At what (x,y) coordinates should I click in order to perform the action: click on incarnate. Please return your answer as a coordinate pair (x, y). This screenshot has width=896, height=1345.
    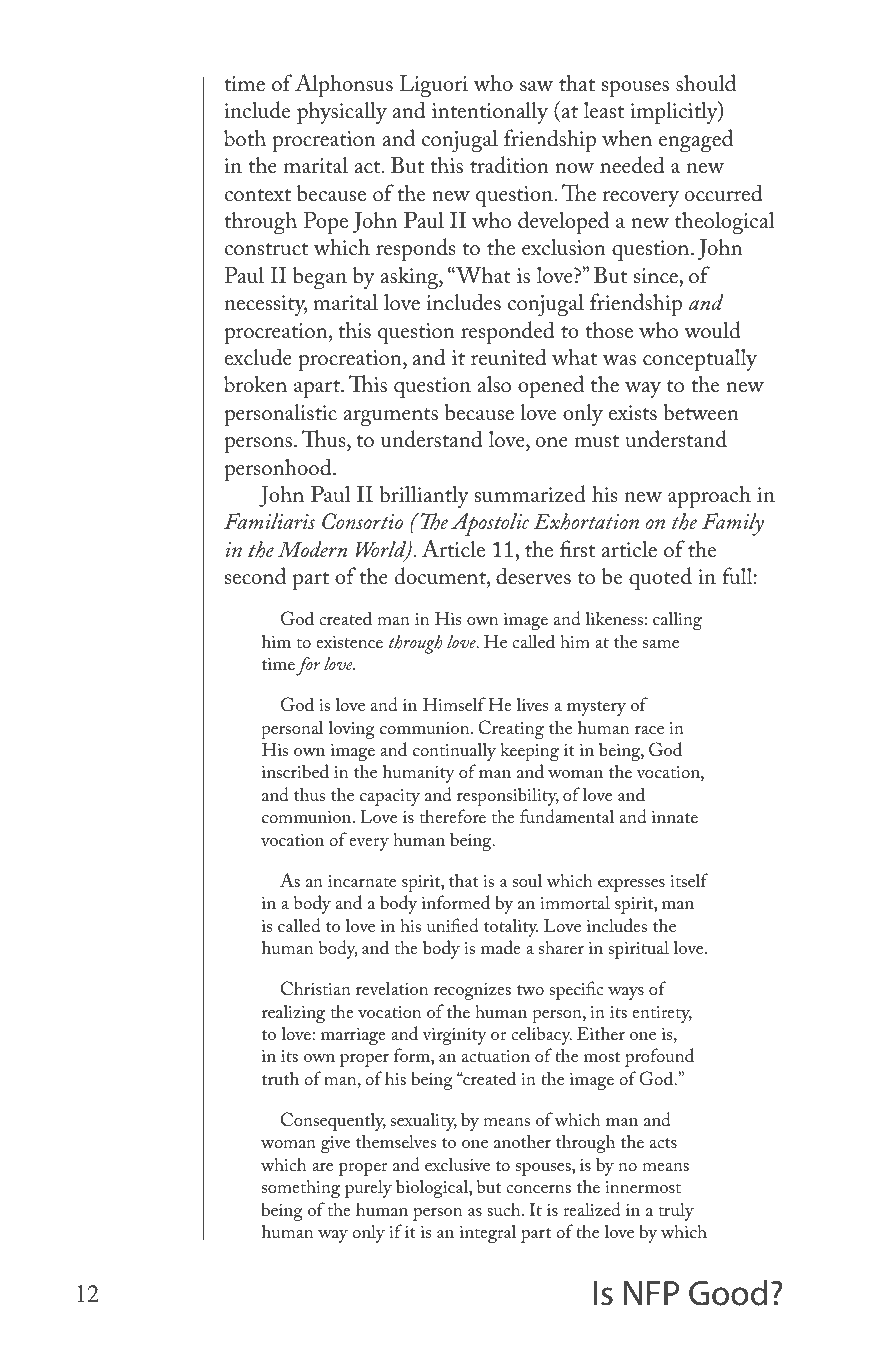
    Looking at the image, I should click on (362, 881).
